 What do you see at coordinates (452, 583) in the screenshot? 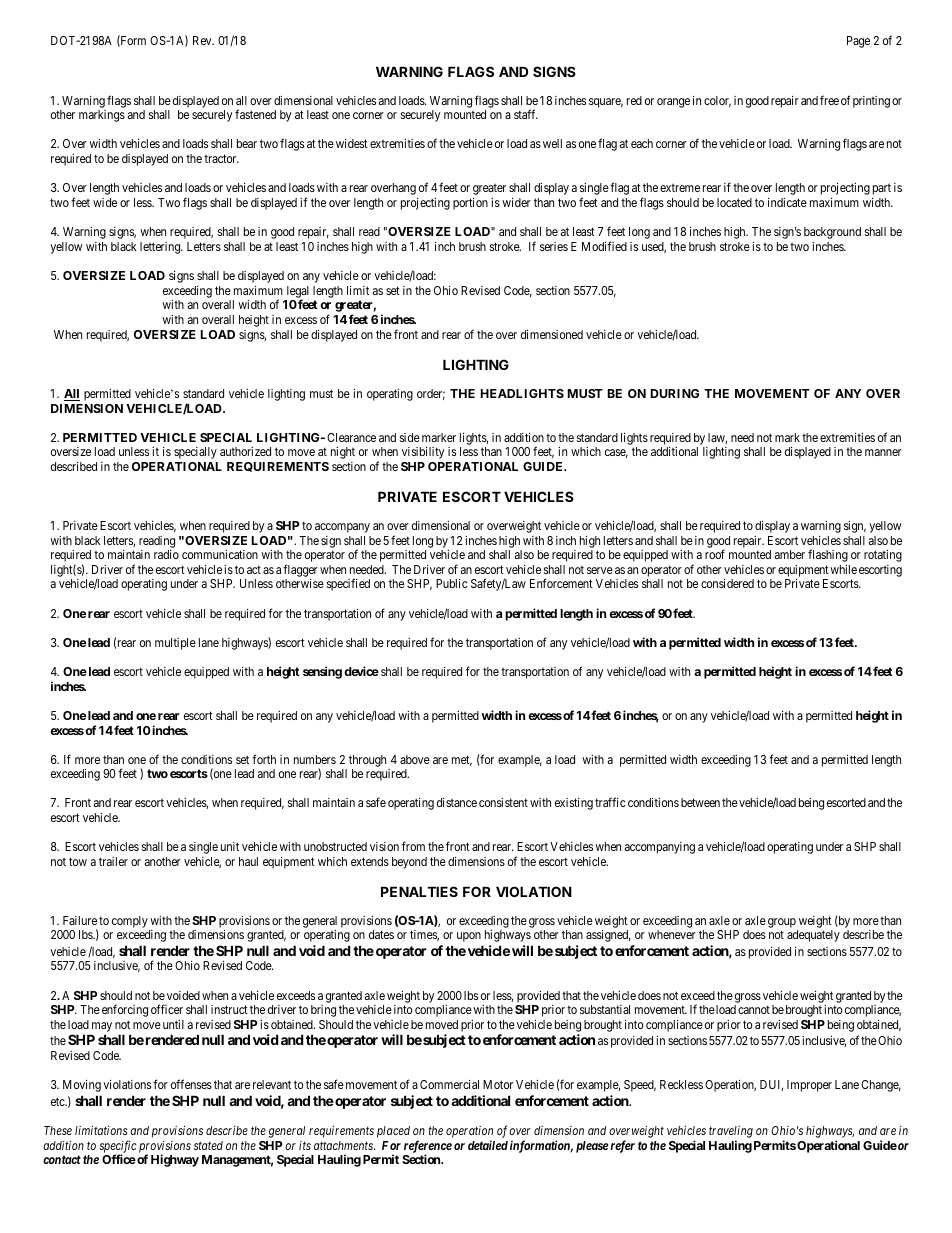
I see `Public` at bounding box center [452, 583].
